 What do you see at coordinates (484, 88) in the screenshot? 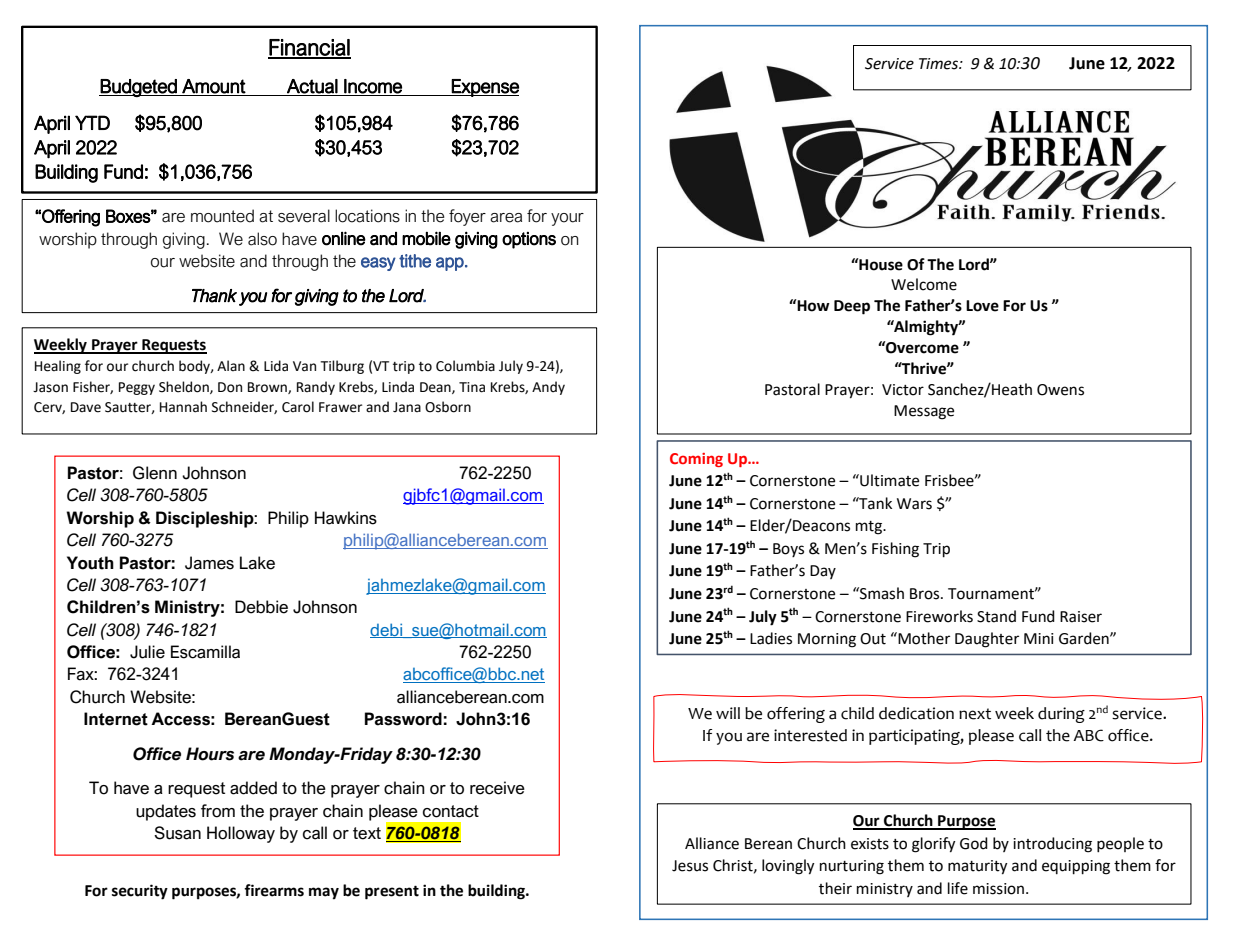
I see `Expense` at bounding box center [484, 88].
